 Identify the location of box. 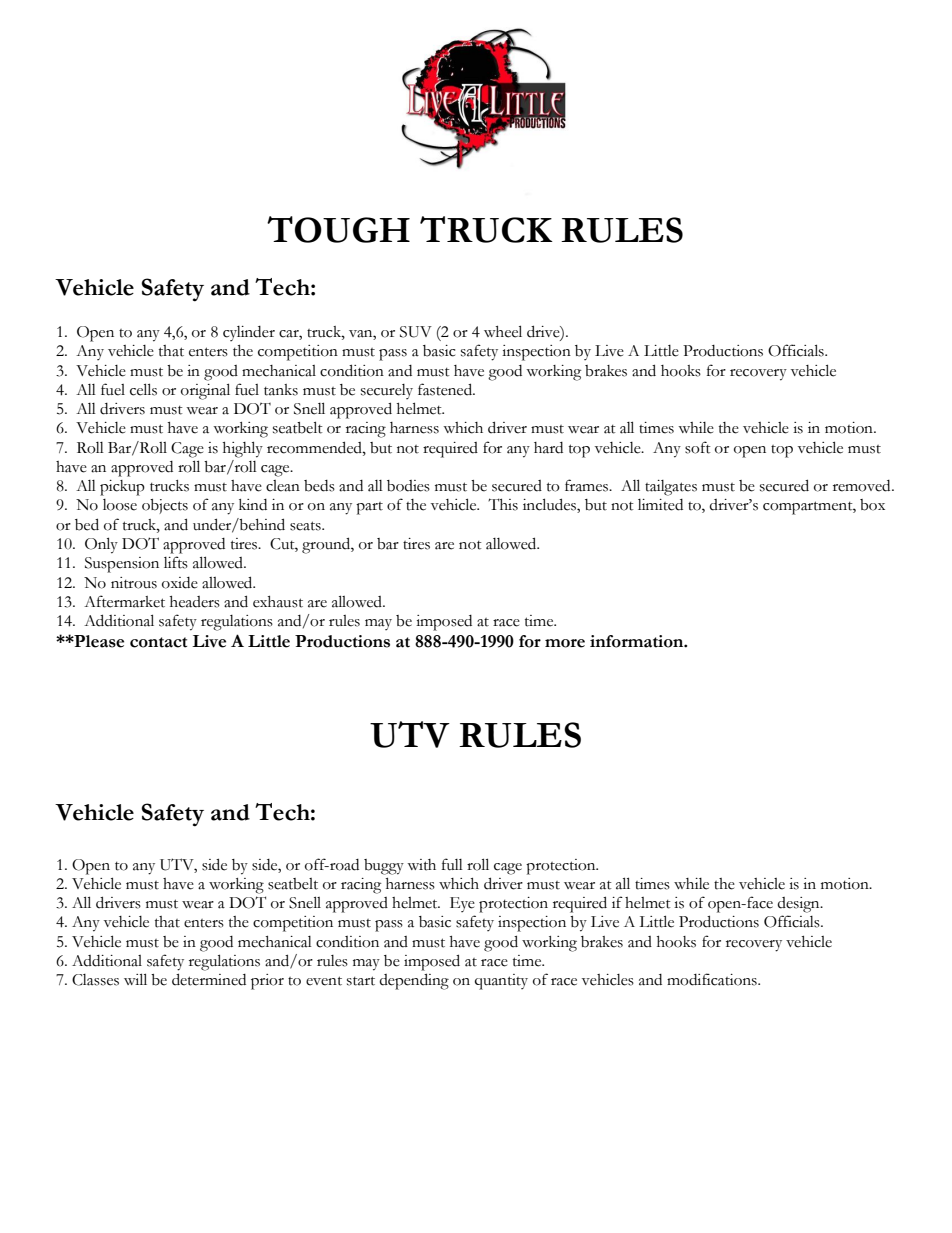
(872, 505).
